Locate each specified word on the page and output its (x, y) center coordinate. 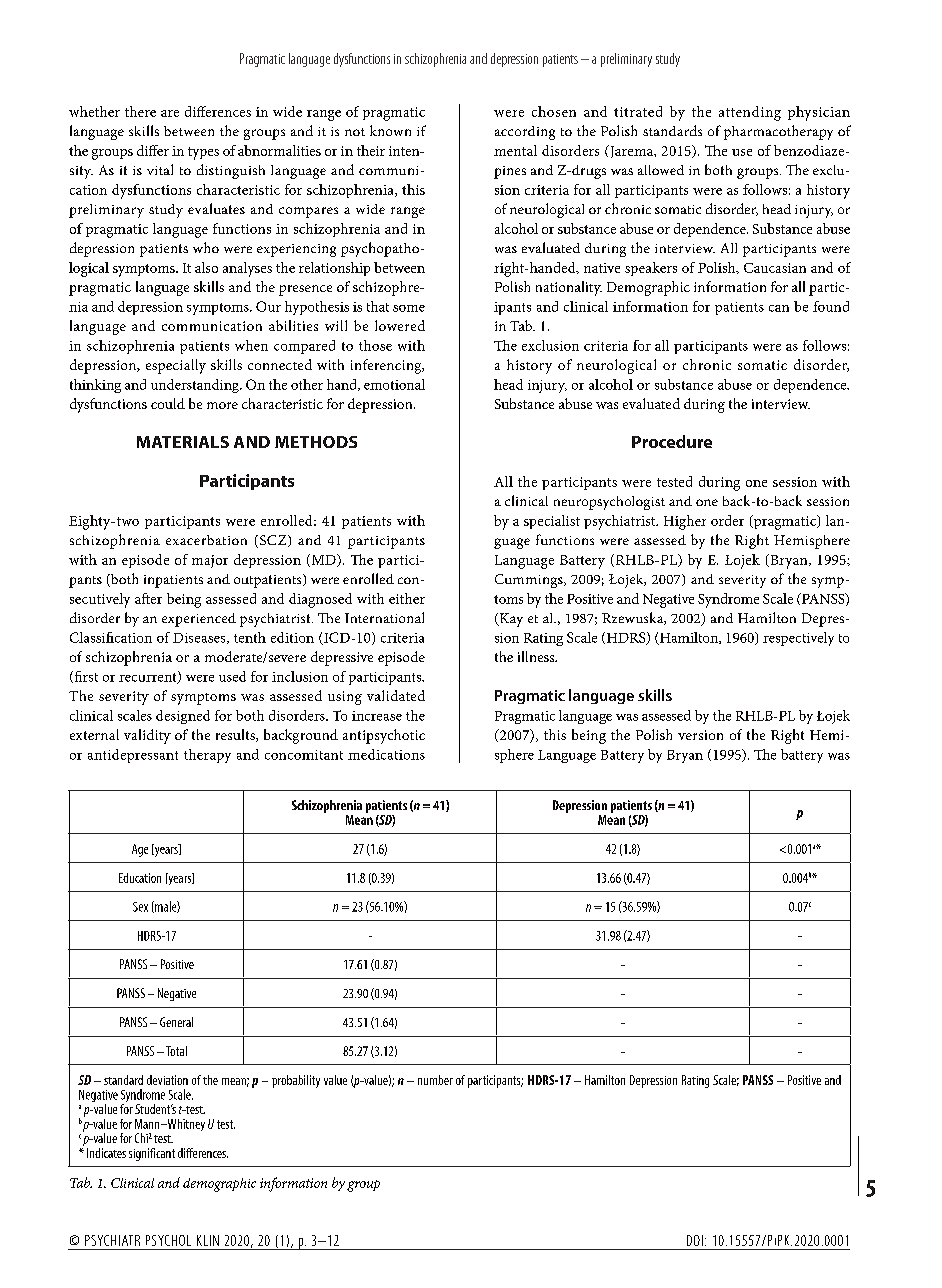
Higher (685, 522)
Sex (140, 907)
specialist (552, 522)
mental (515, 150)
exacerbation (206, 540)
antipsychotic (384, 736)
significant (152, 1154)
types (203, 153)
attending (750, 113)
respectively (798, 639)
